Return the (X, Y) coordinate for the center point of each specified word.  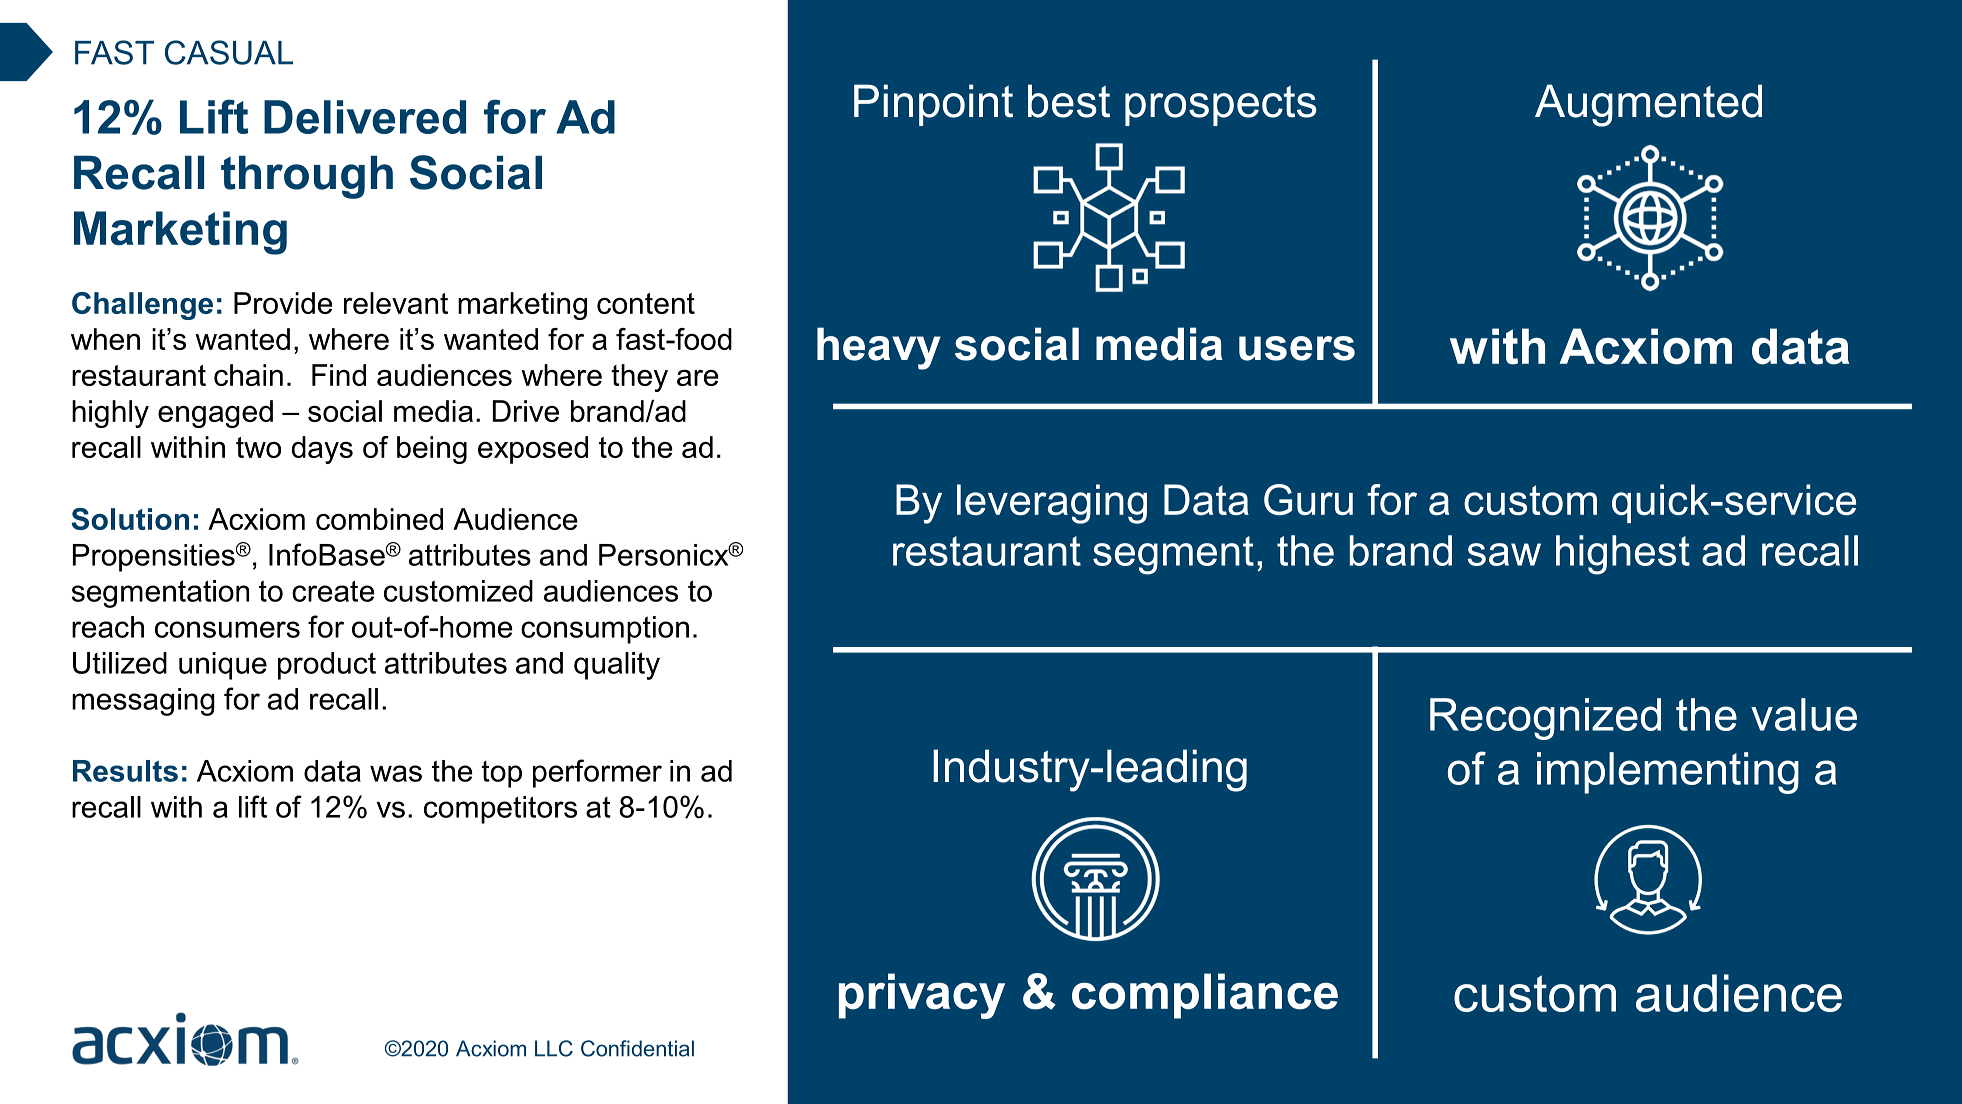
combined (379, 519)
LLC (554, 1048)
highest (1623, 555)
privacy (922, 996)
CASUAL (229, 52)
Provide (283, 303)
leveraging (1052, 504)
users (1297, 348)
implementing (1668, 773)
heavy (879, 348)
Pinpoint (933, 105)
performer (597, 773)
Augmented (1648, 105)
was (396, 773)
